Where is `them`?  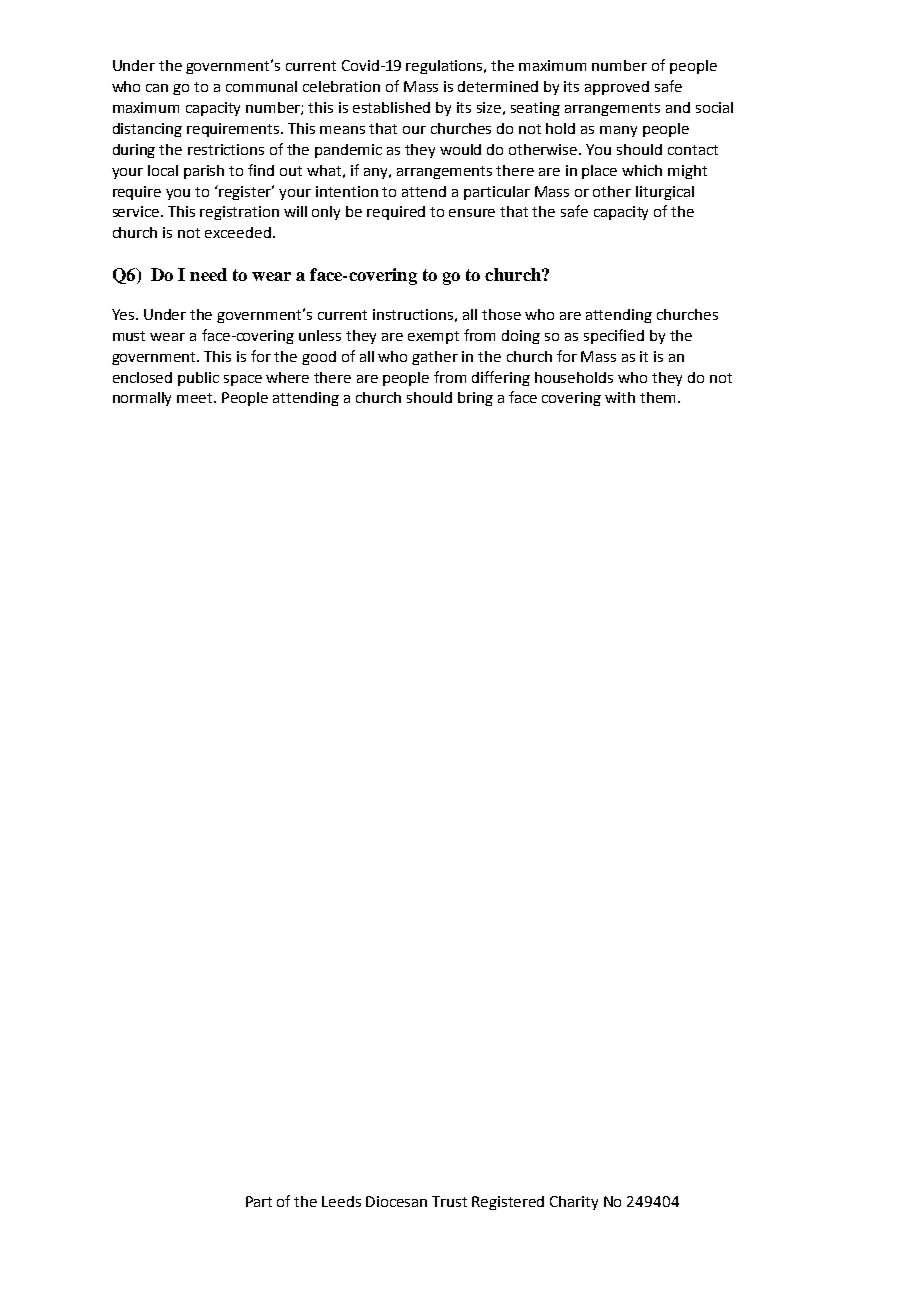 them is located at coordinates (657, 397).
